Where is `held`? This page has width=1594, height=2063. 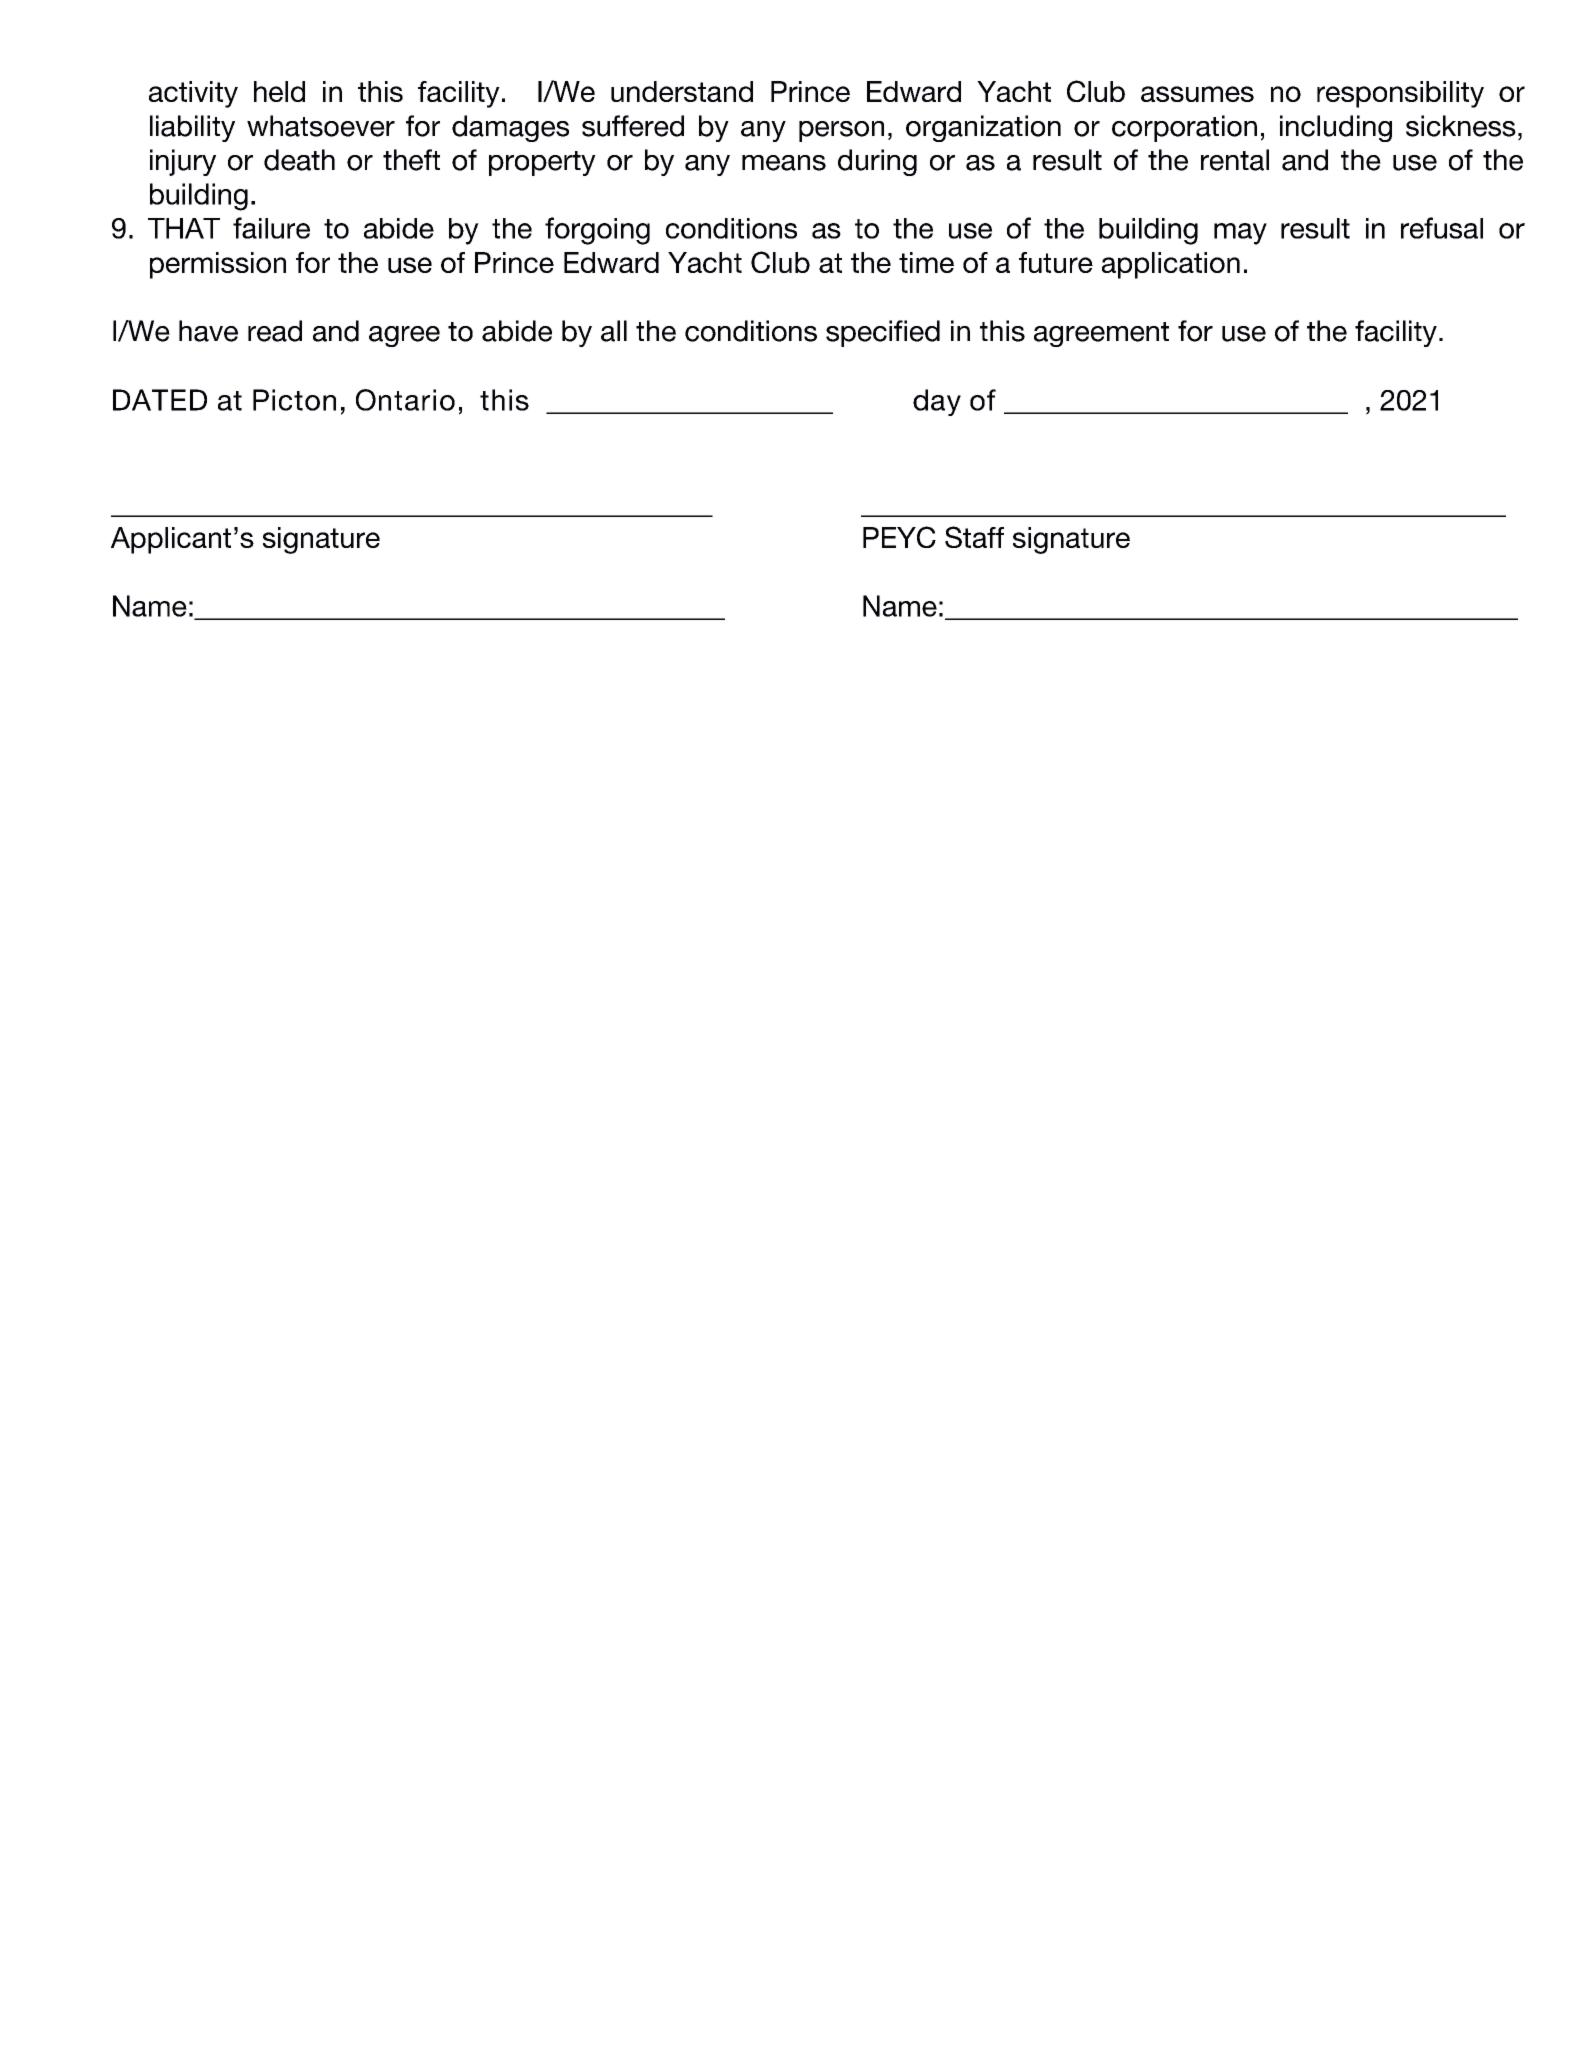 held is located at coordinates (279, 91).
